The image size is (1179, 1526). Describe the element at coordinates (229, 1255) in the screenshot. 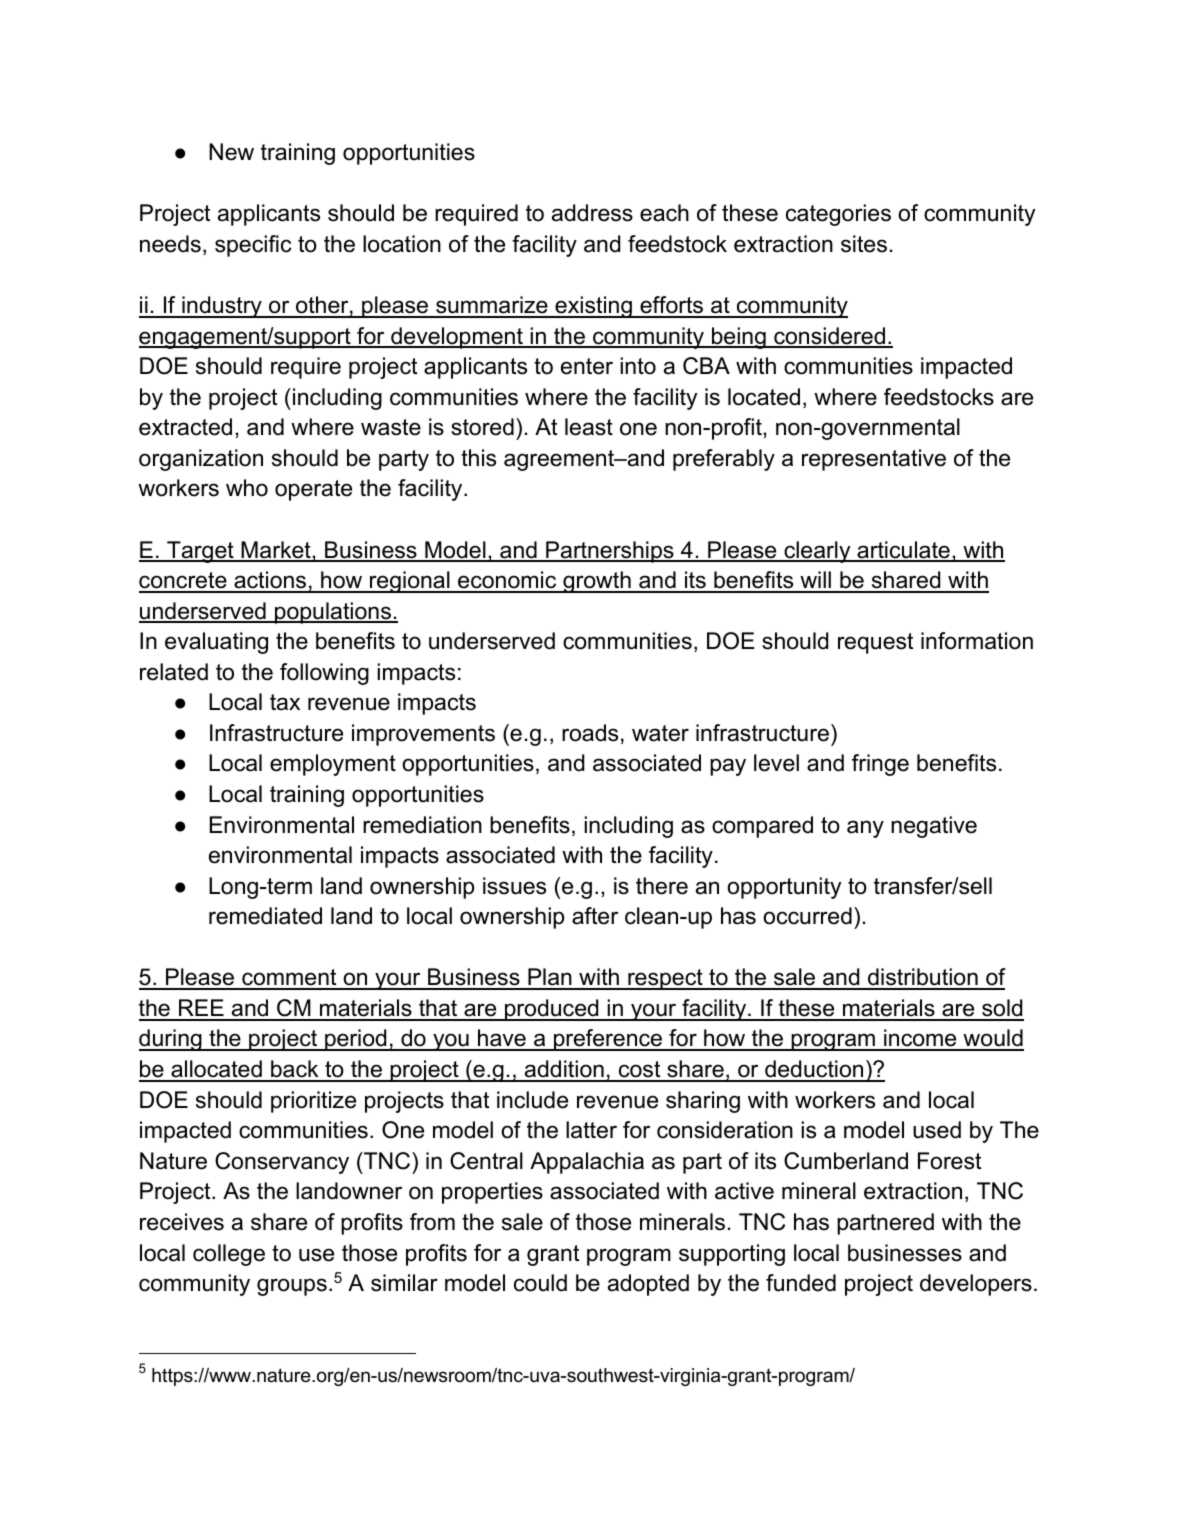

I see `college` at that location.
